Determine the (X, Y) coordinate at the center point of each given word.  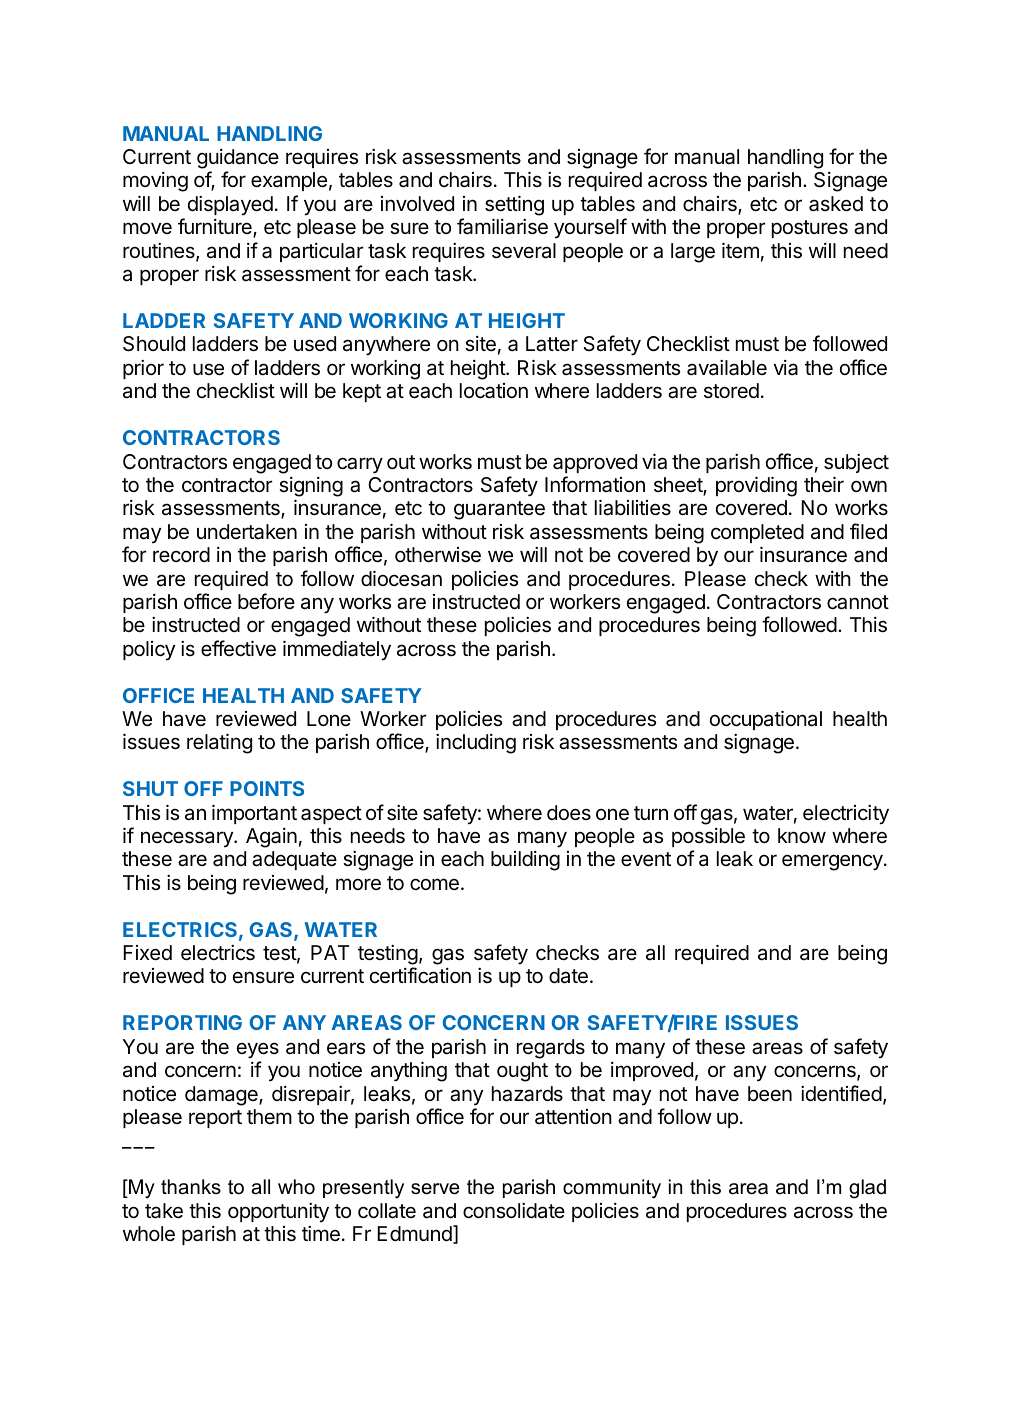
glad (867, 1189)
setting (514, 207)
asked (836, 204)
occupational (766, 720)
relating (219, 743)
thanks (191, 1187)
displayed (230, 206)
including (476, 744)
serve (435, 1189)
